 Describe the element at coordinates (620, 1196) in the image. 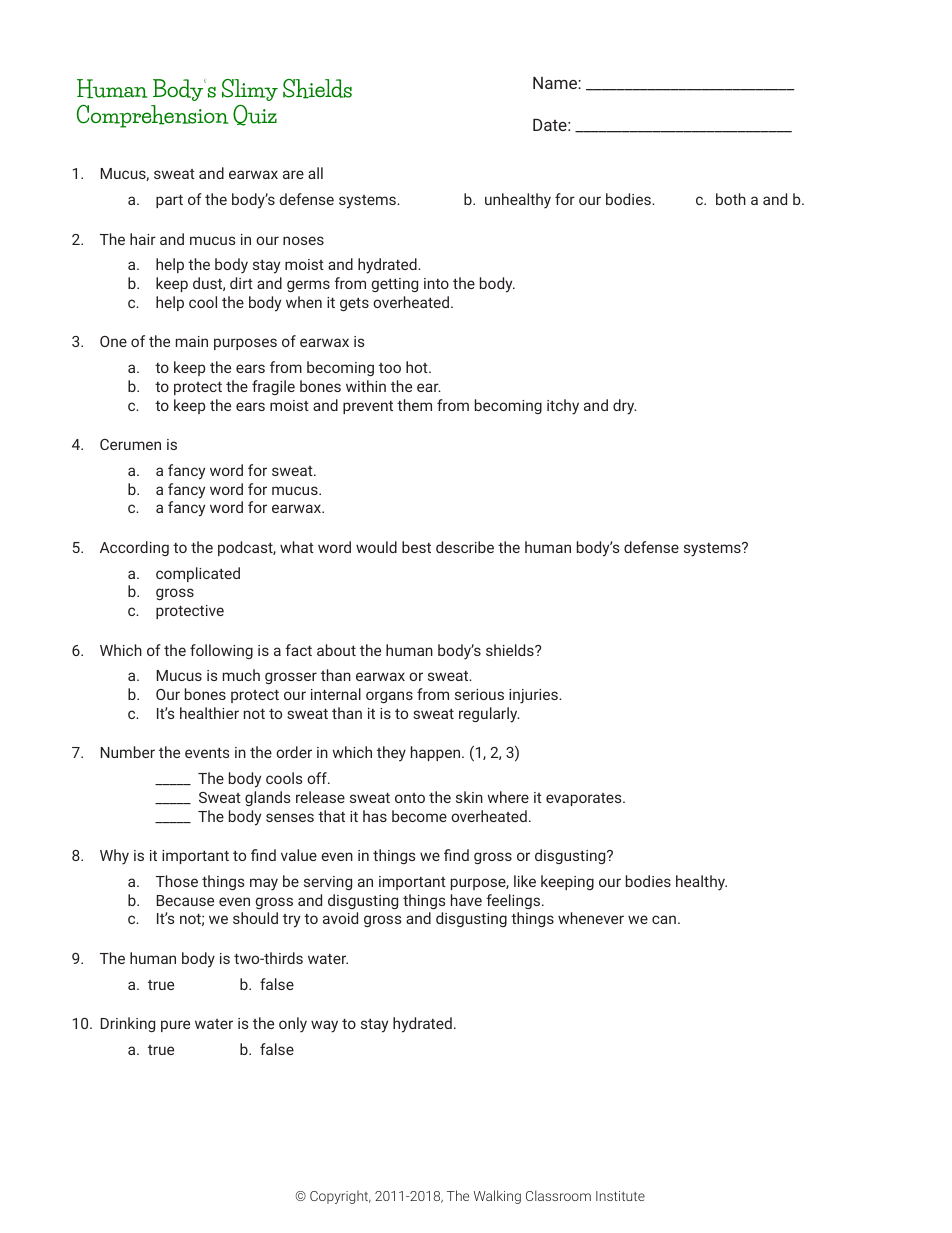

I see `Institute` at that location.
